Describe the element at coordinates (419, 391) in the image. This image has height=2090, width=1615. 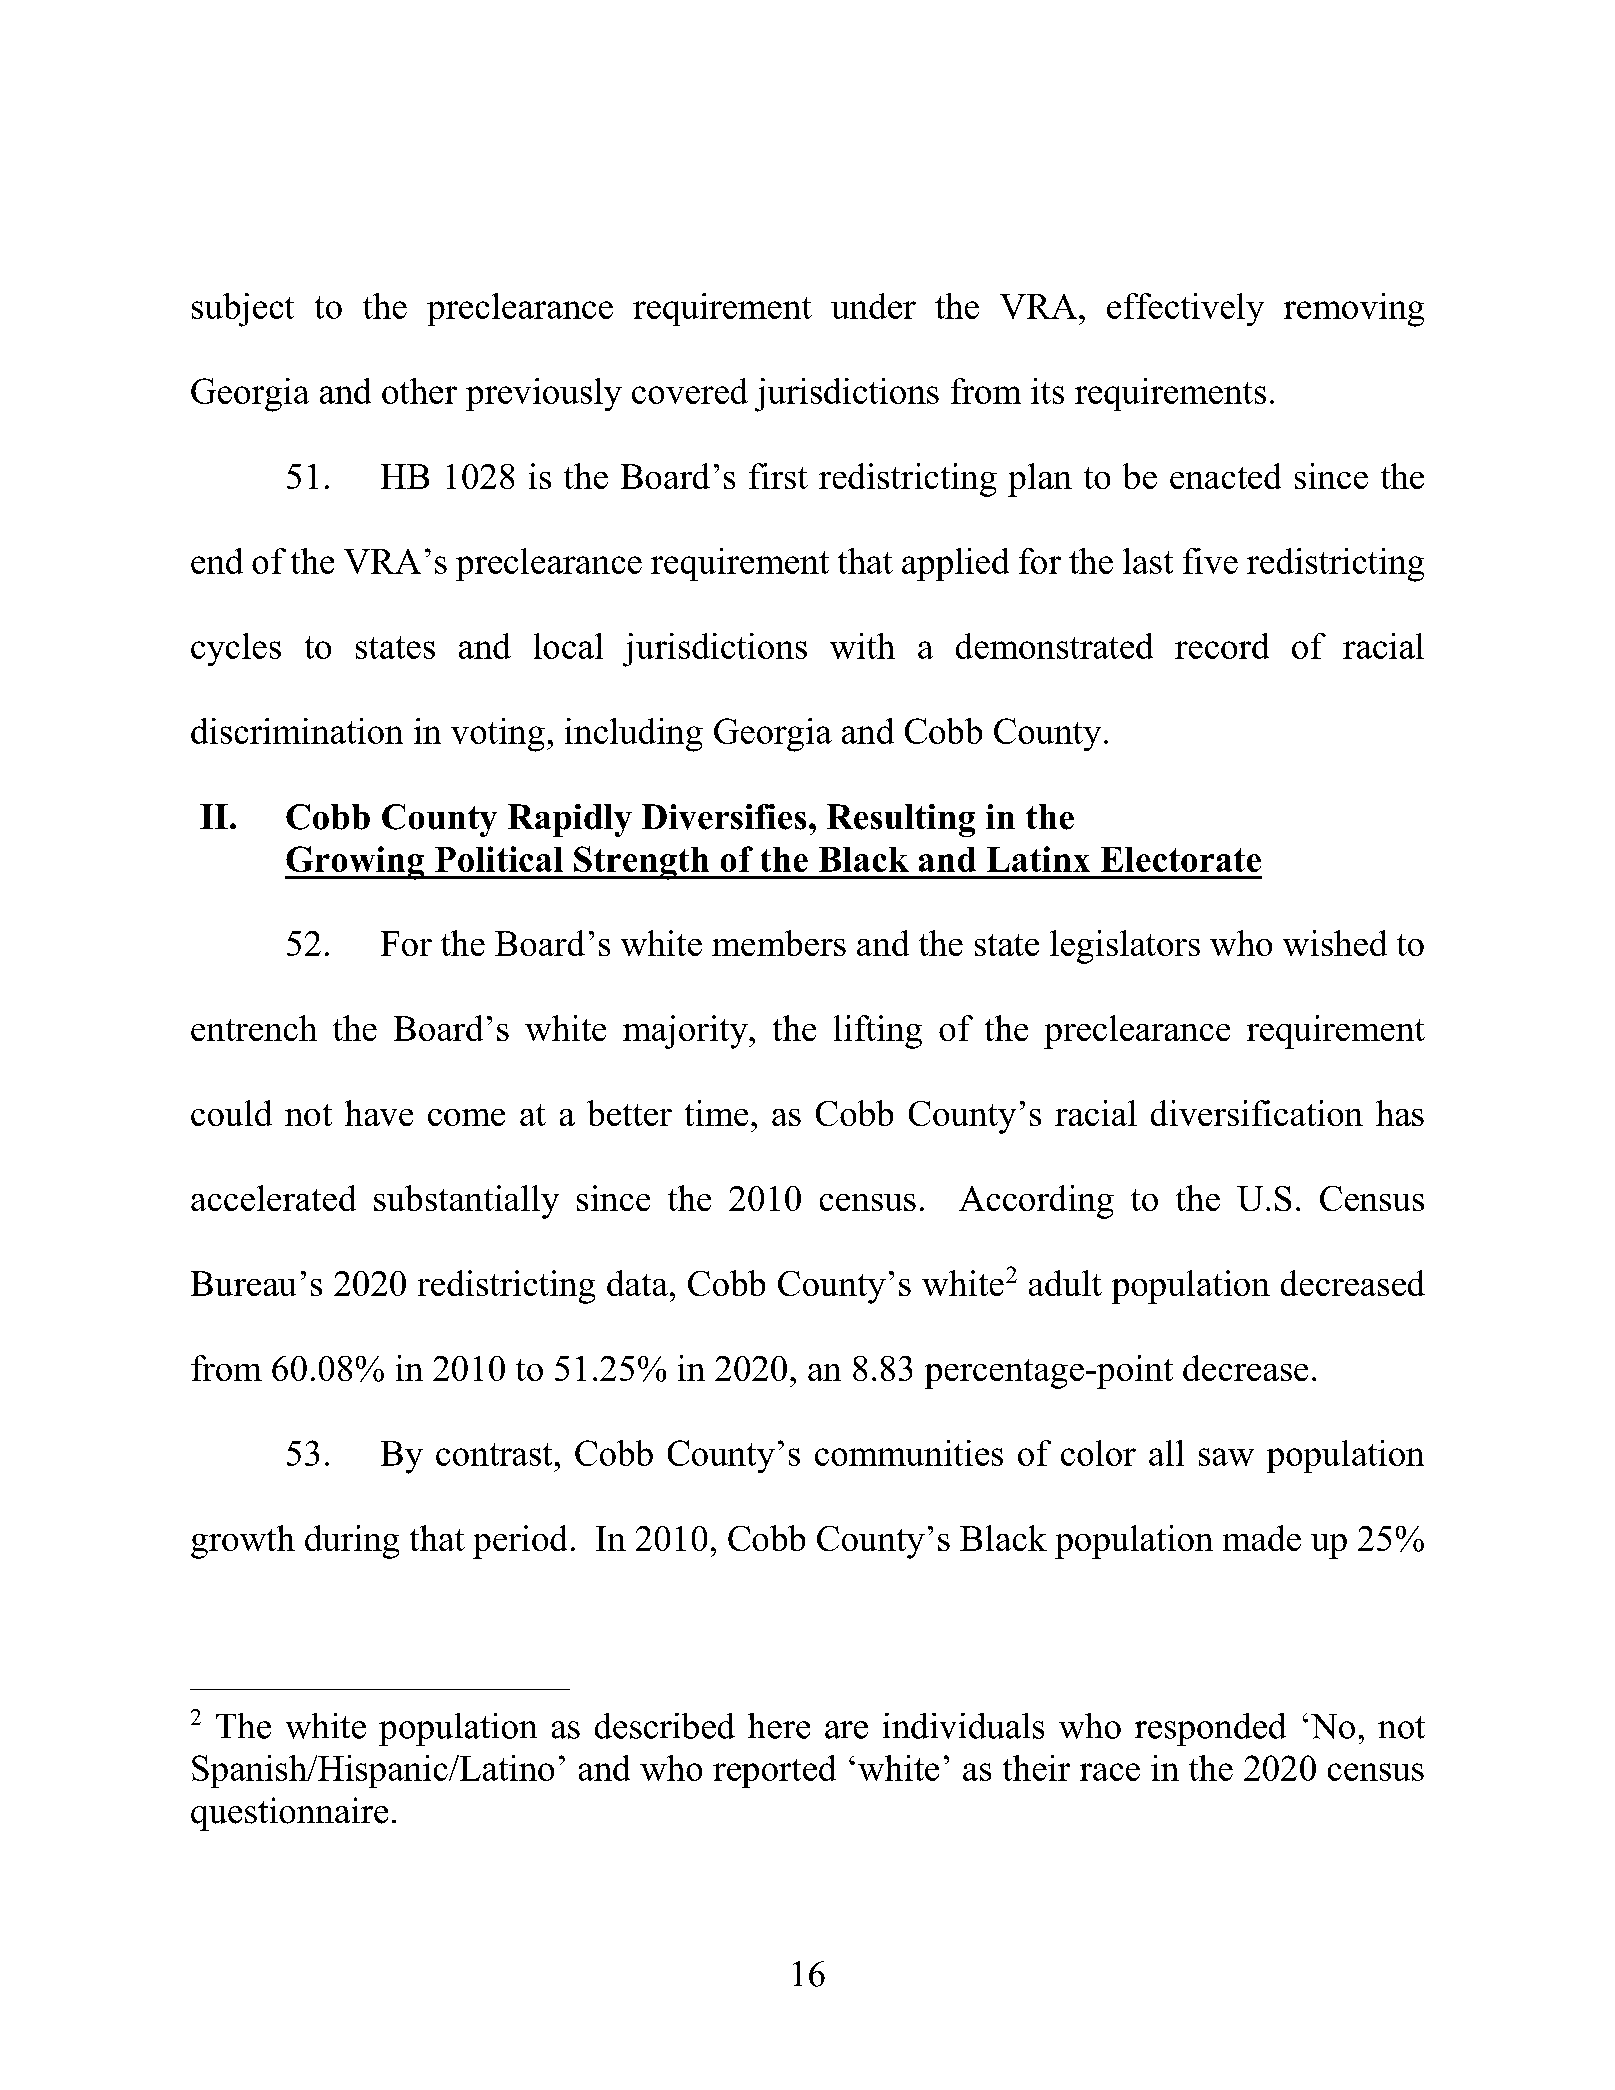
I see `other` at that location.
